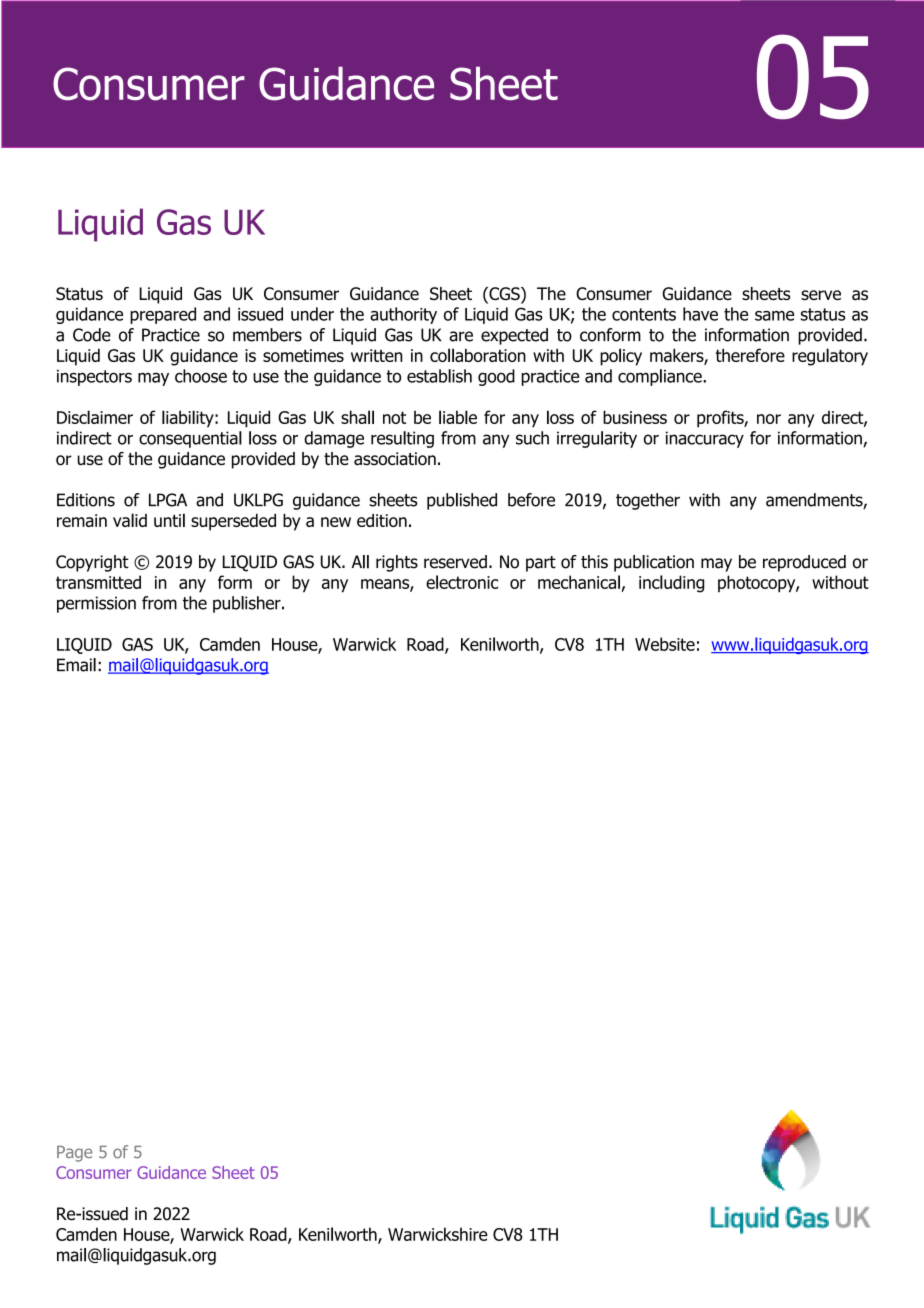 The height and width of the document is (1308, 924). I want to click on same, so click(774, 316).
